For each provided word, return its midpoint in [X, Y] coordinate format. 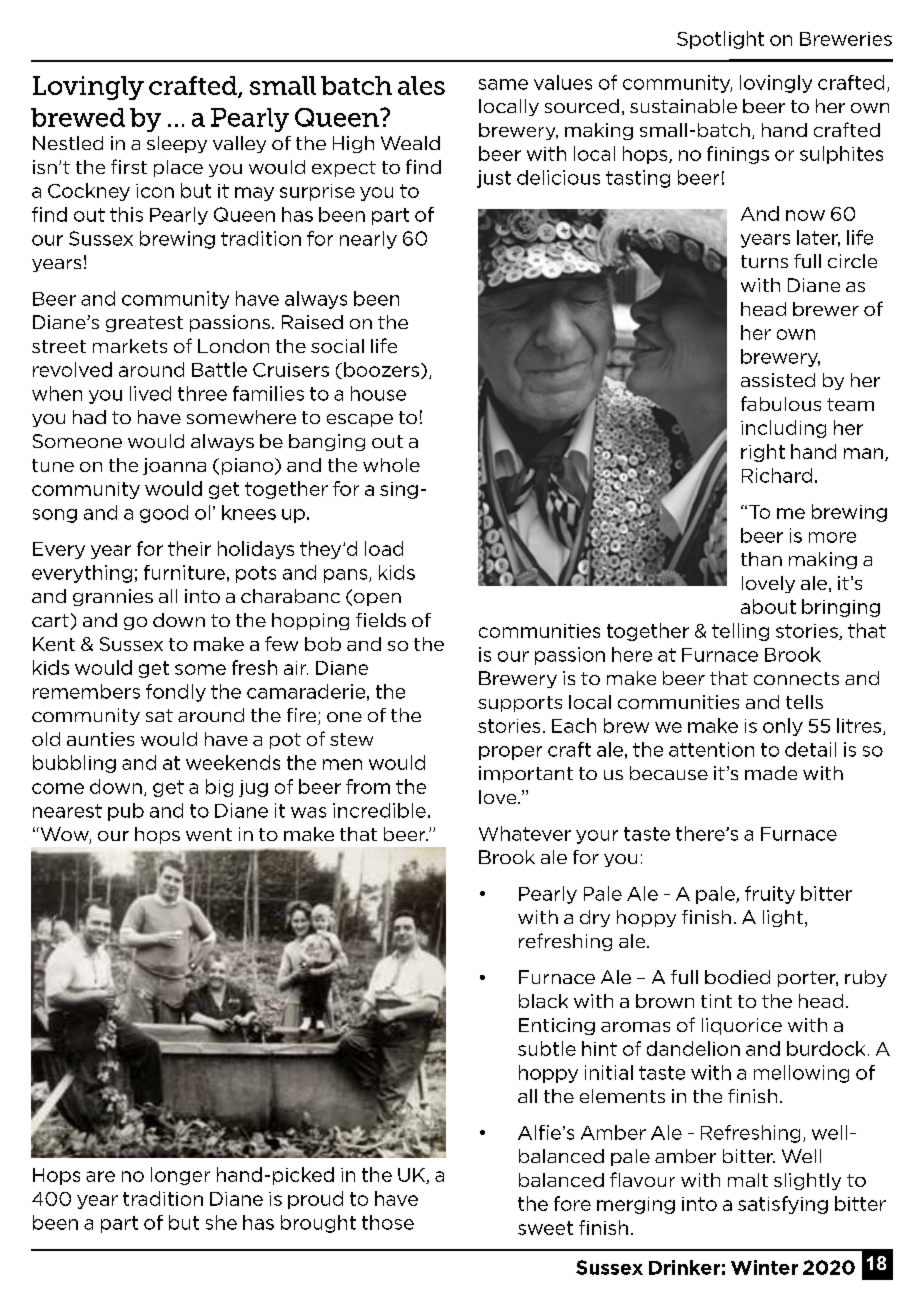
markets [130, 346]
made [771, 773]
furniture [184, 572]
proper [510, 753]
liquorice [742, 1026]
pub [126, 812]
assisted [778, 380]
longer [180, 1176]
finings [738, 155]
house [378, 393]
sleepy [177, 144]
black [543, 1001]
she [221, 1222]
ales [421, 85]
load [384, 548]
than [761, 559]
